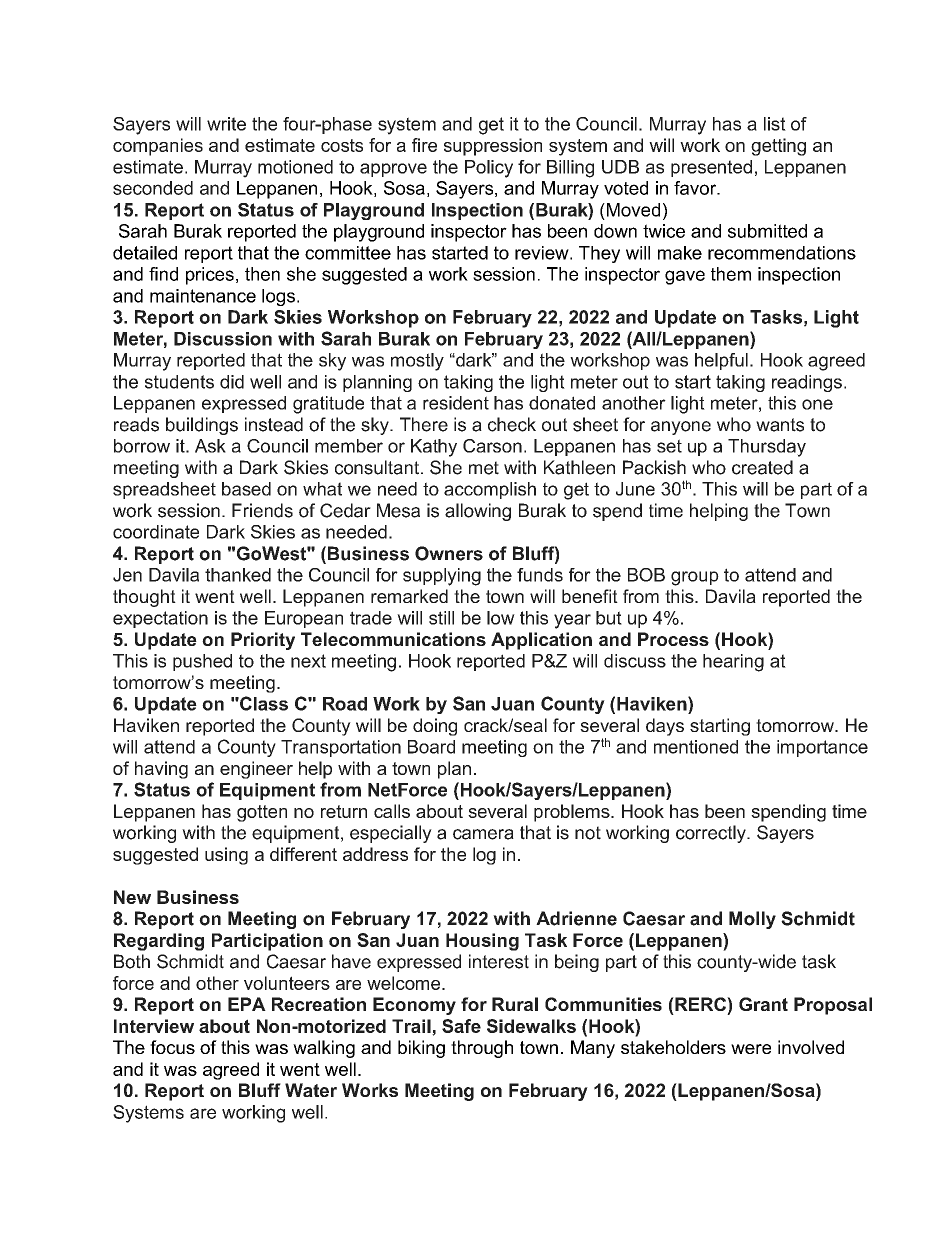 The height and width of the document is (1233, 952). I want to click on did, so click(232, 382).
